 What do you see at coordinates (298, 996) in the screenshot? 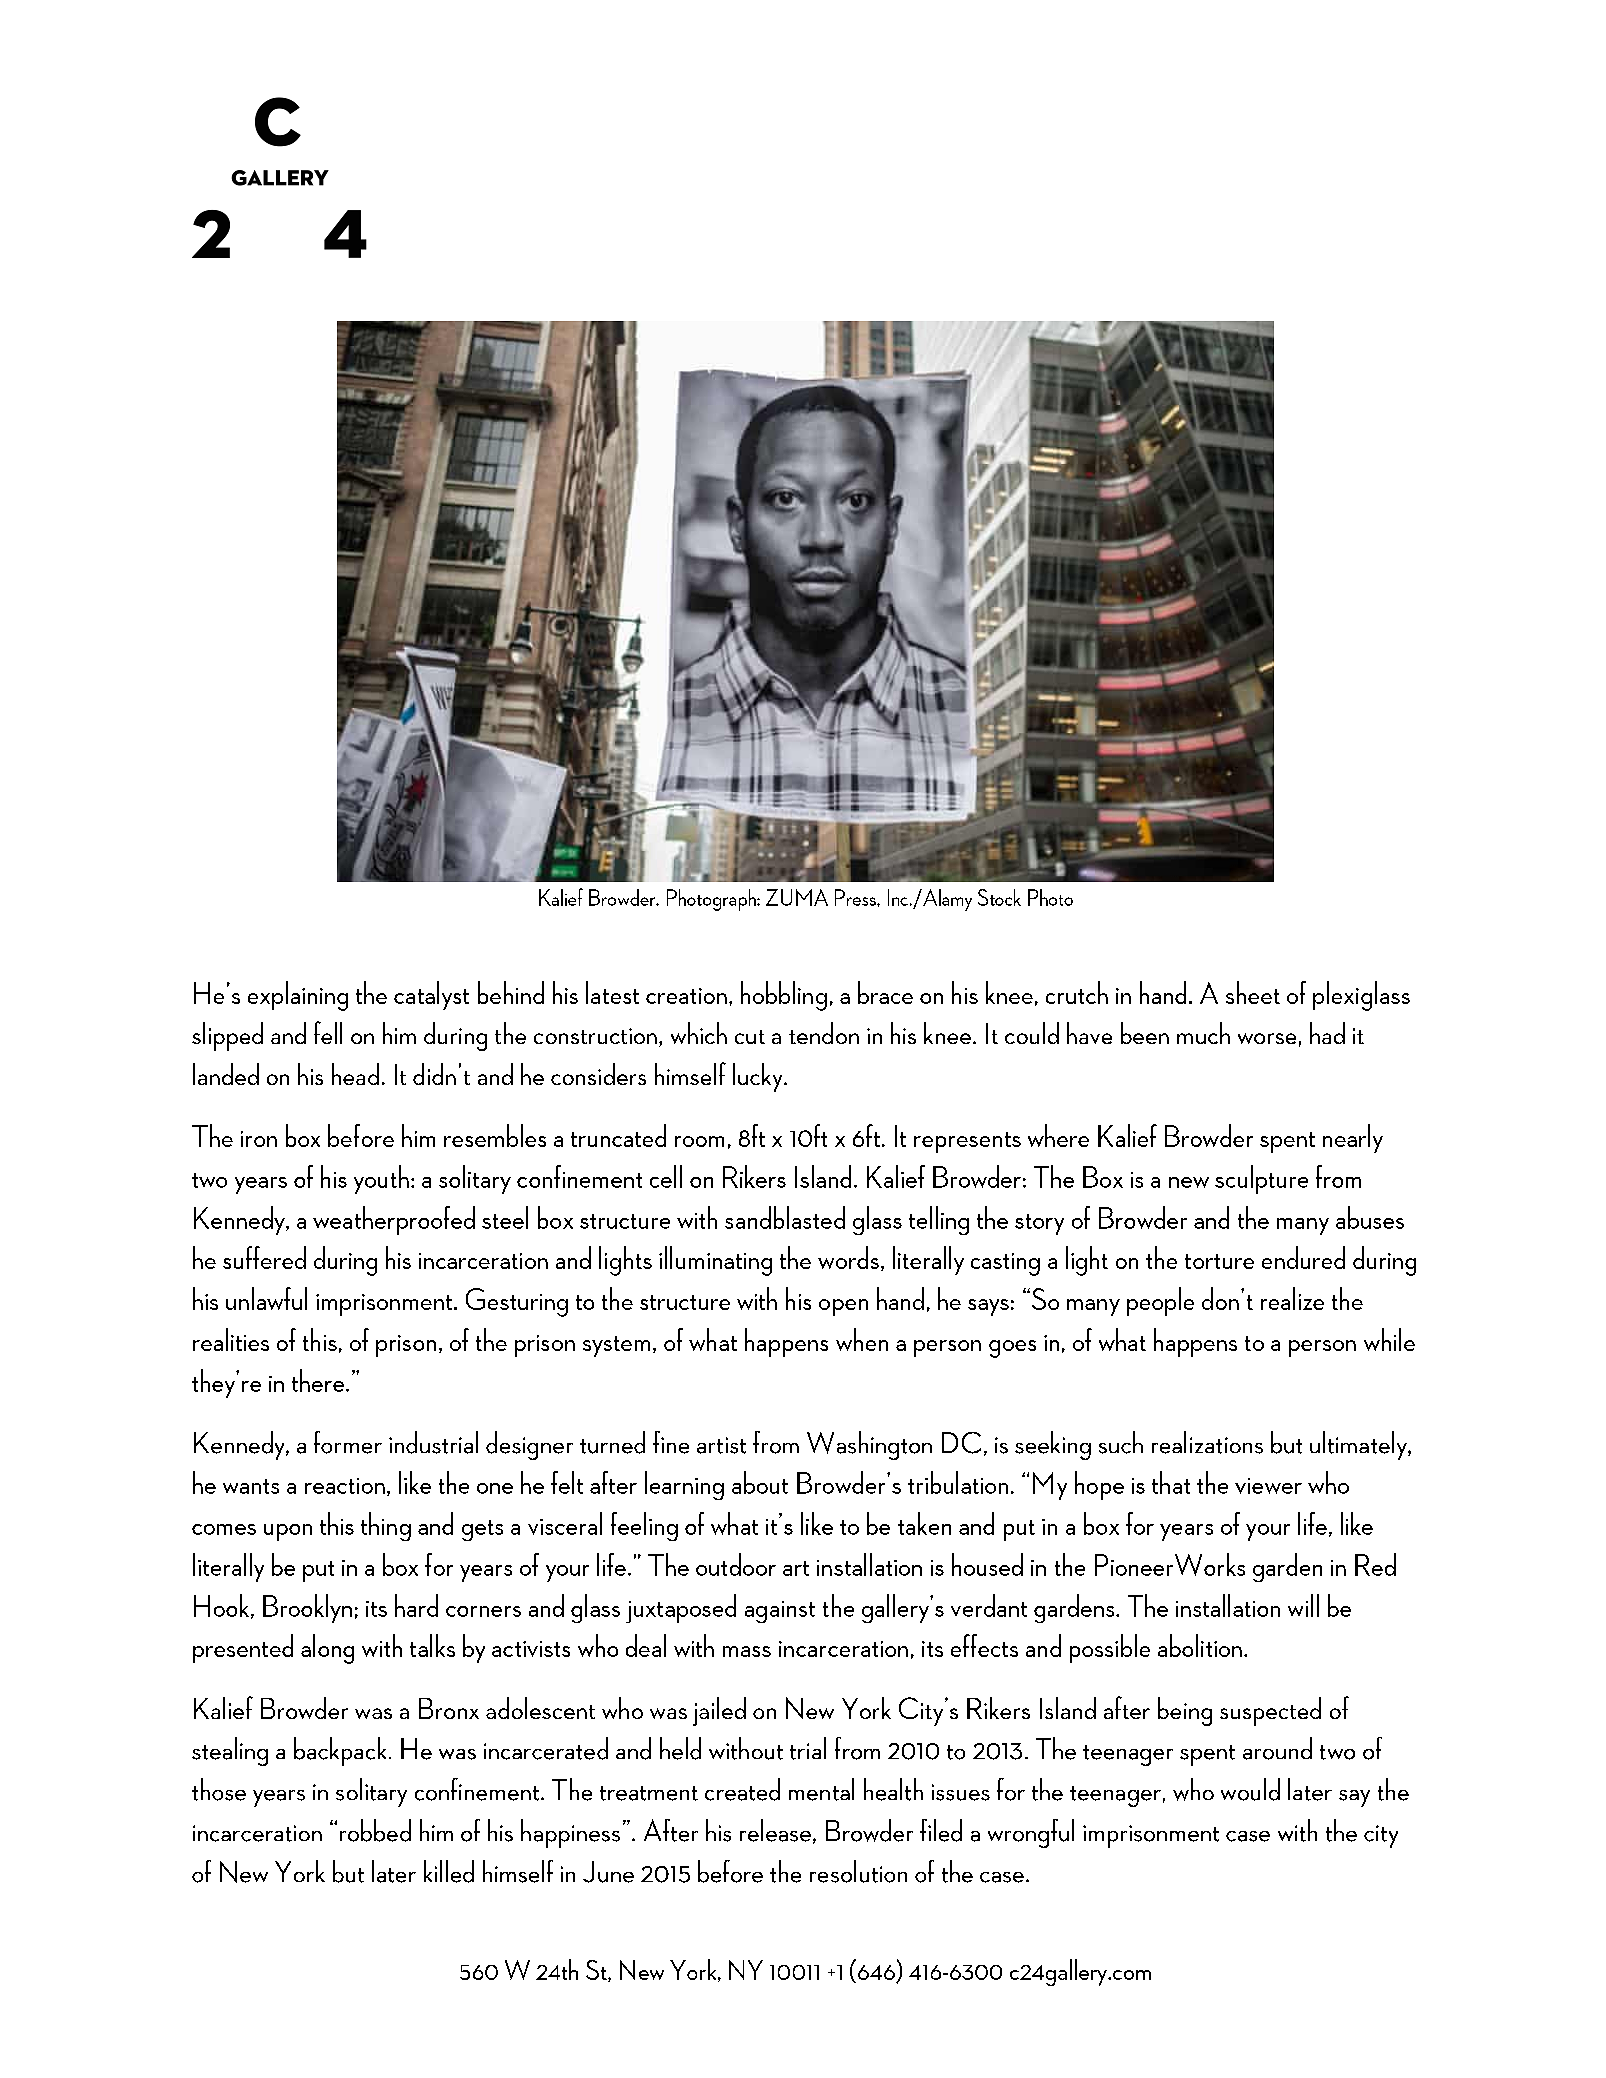
I see `explaining` at bounding box center [298, 996].
